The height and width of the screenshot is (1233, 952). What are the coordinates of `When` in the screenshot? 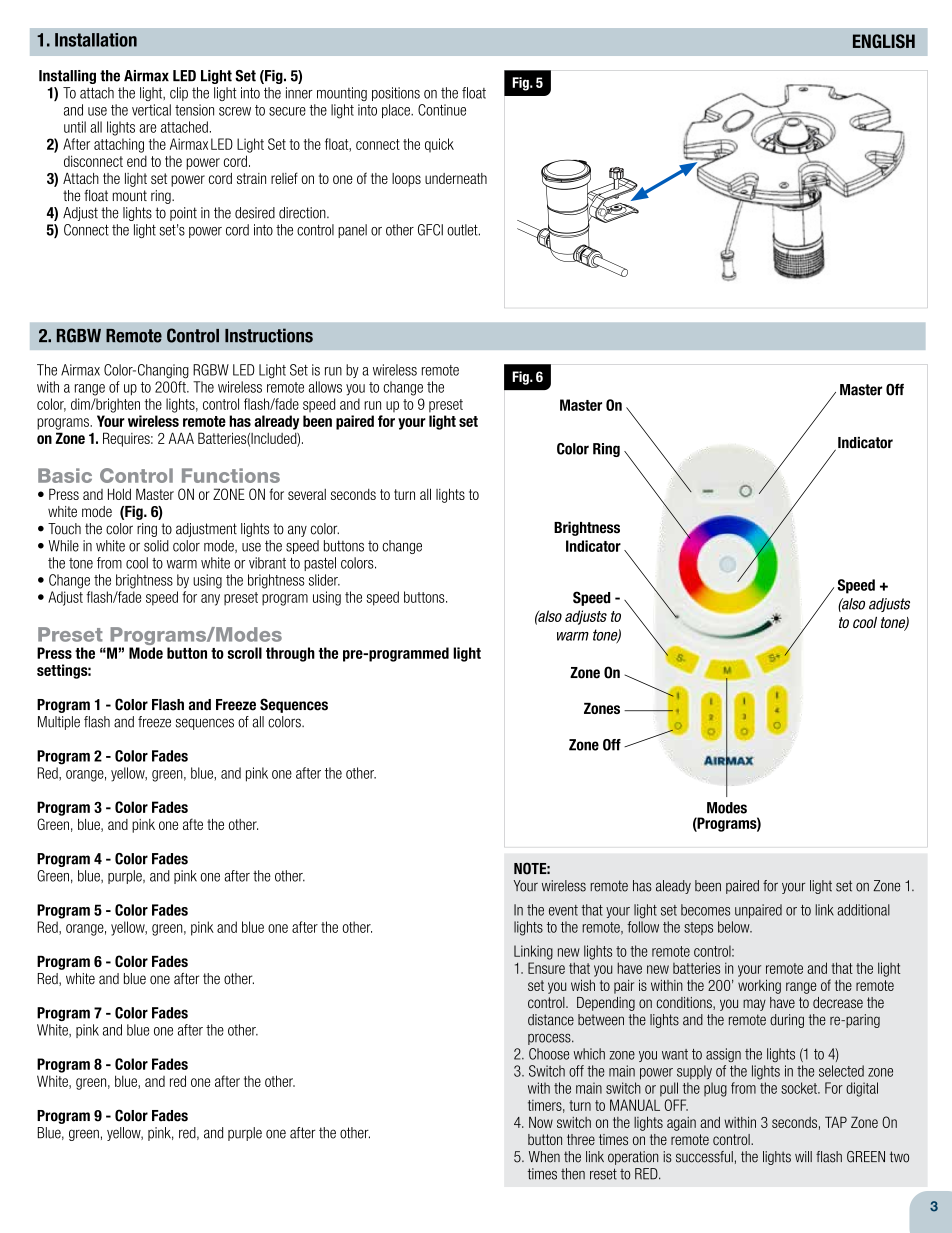 It's located at (544, 1157).
